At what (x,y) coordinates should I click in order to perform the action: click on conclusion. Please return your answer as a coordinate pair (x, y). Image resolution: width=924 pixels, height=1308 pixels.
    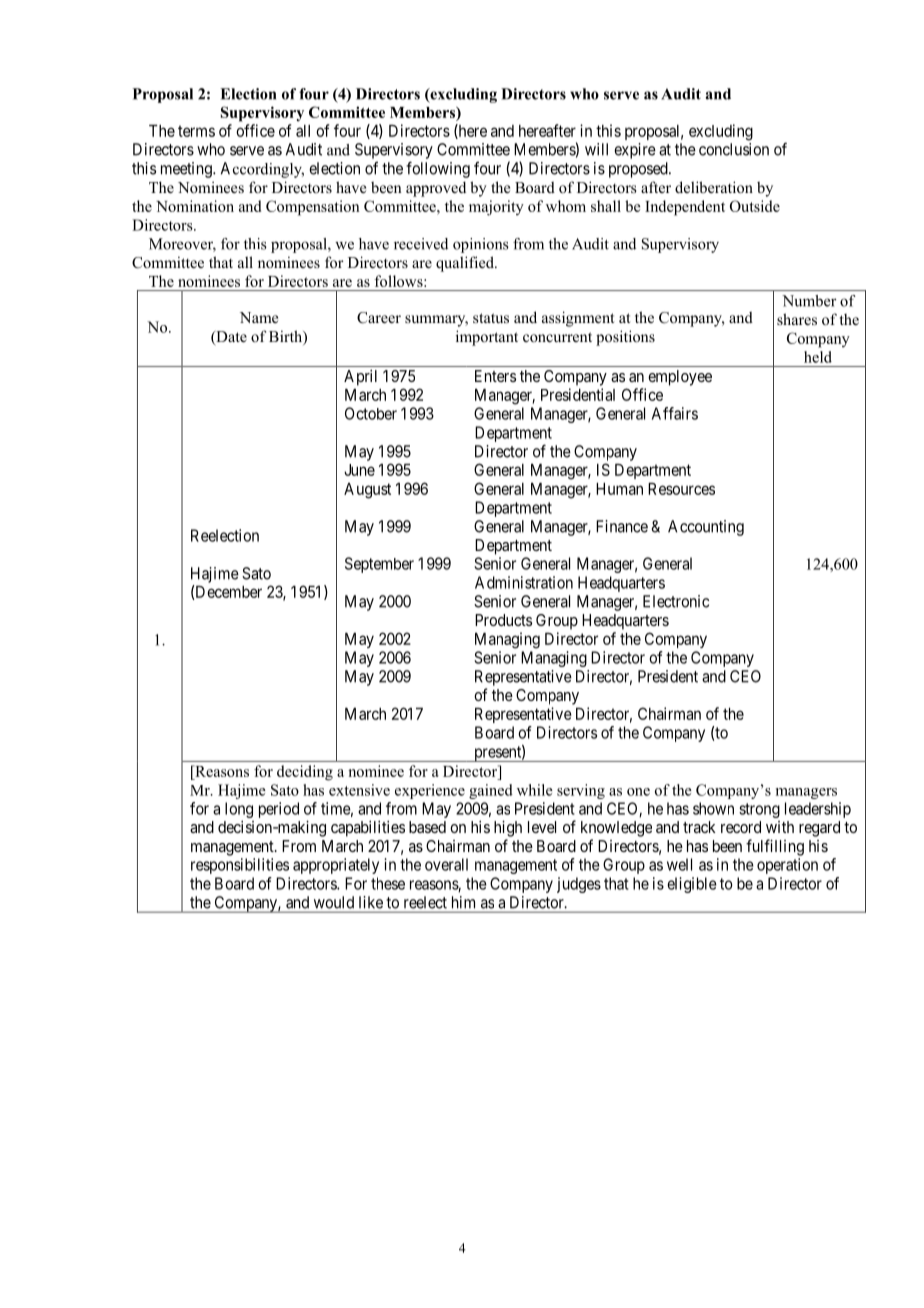
    Looking at the image, I should click on (734, 149).
